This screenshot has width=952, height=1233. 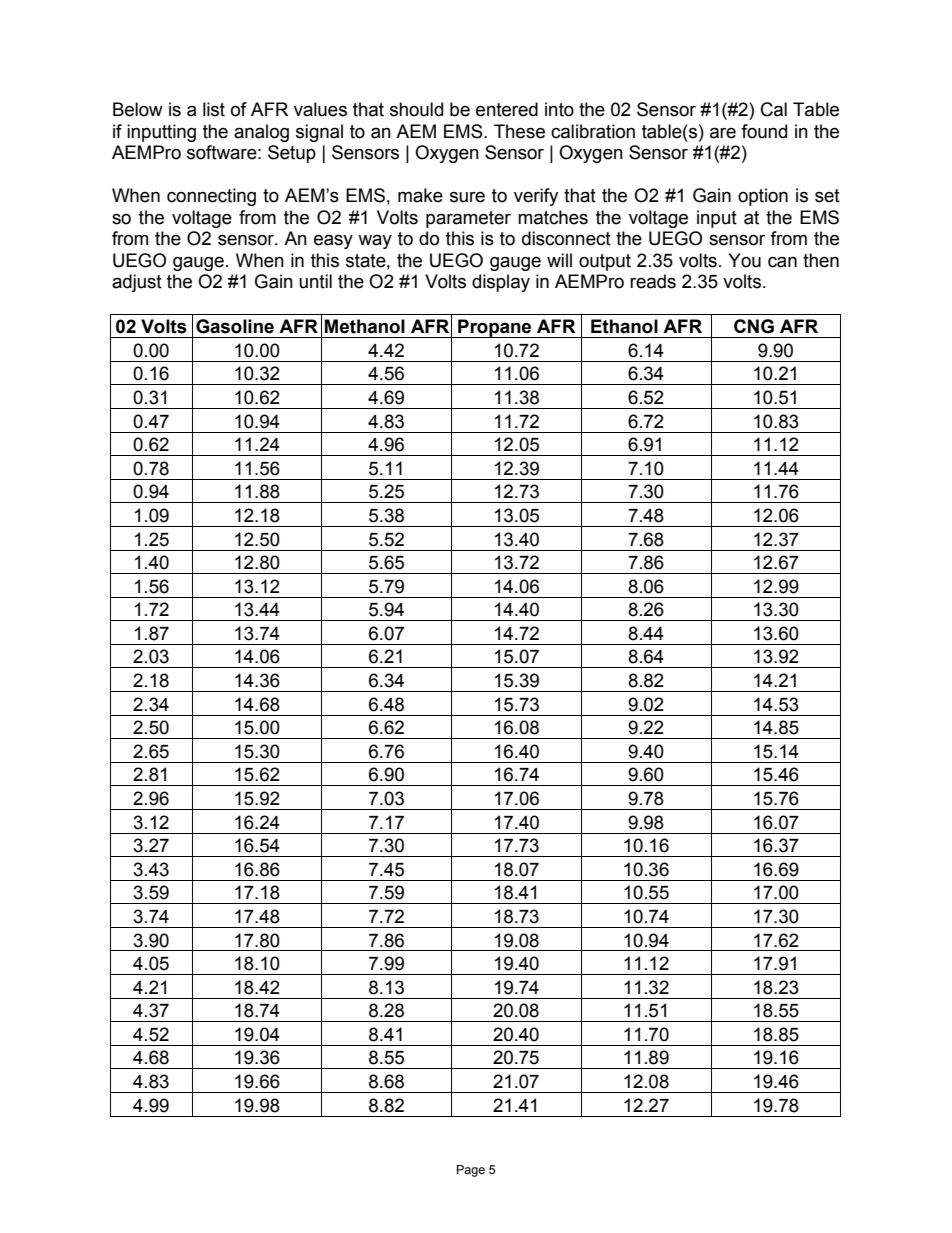 I want to click on CNG, so click(x=754, y=326).
